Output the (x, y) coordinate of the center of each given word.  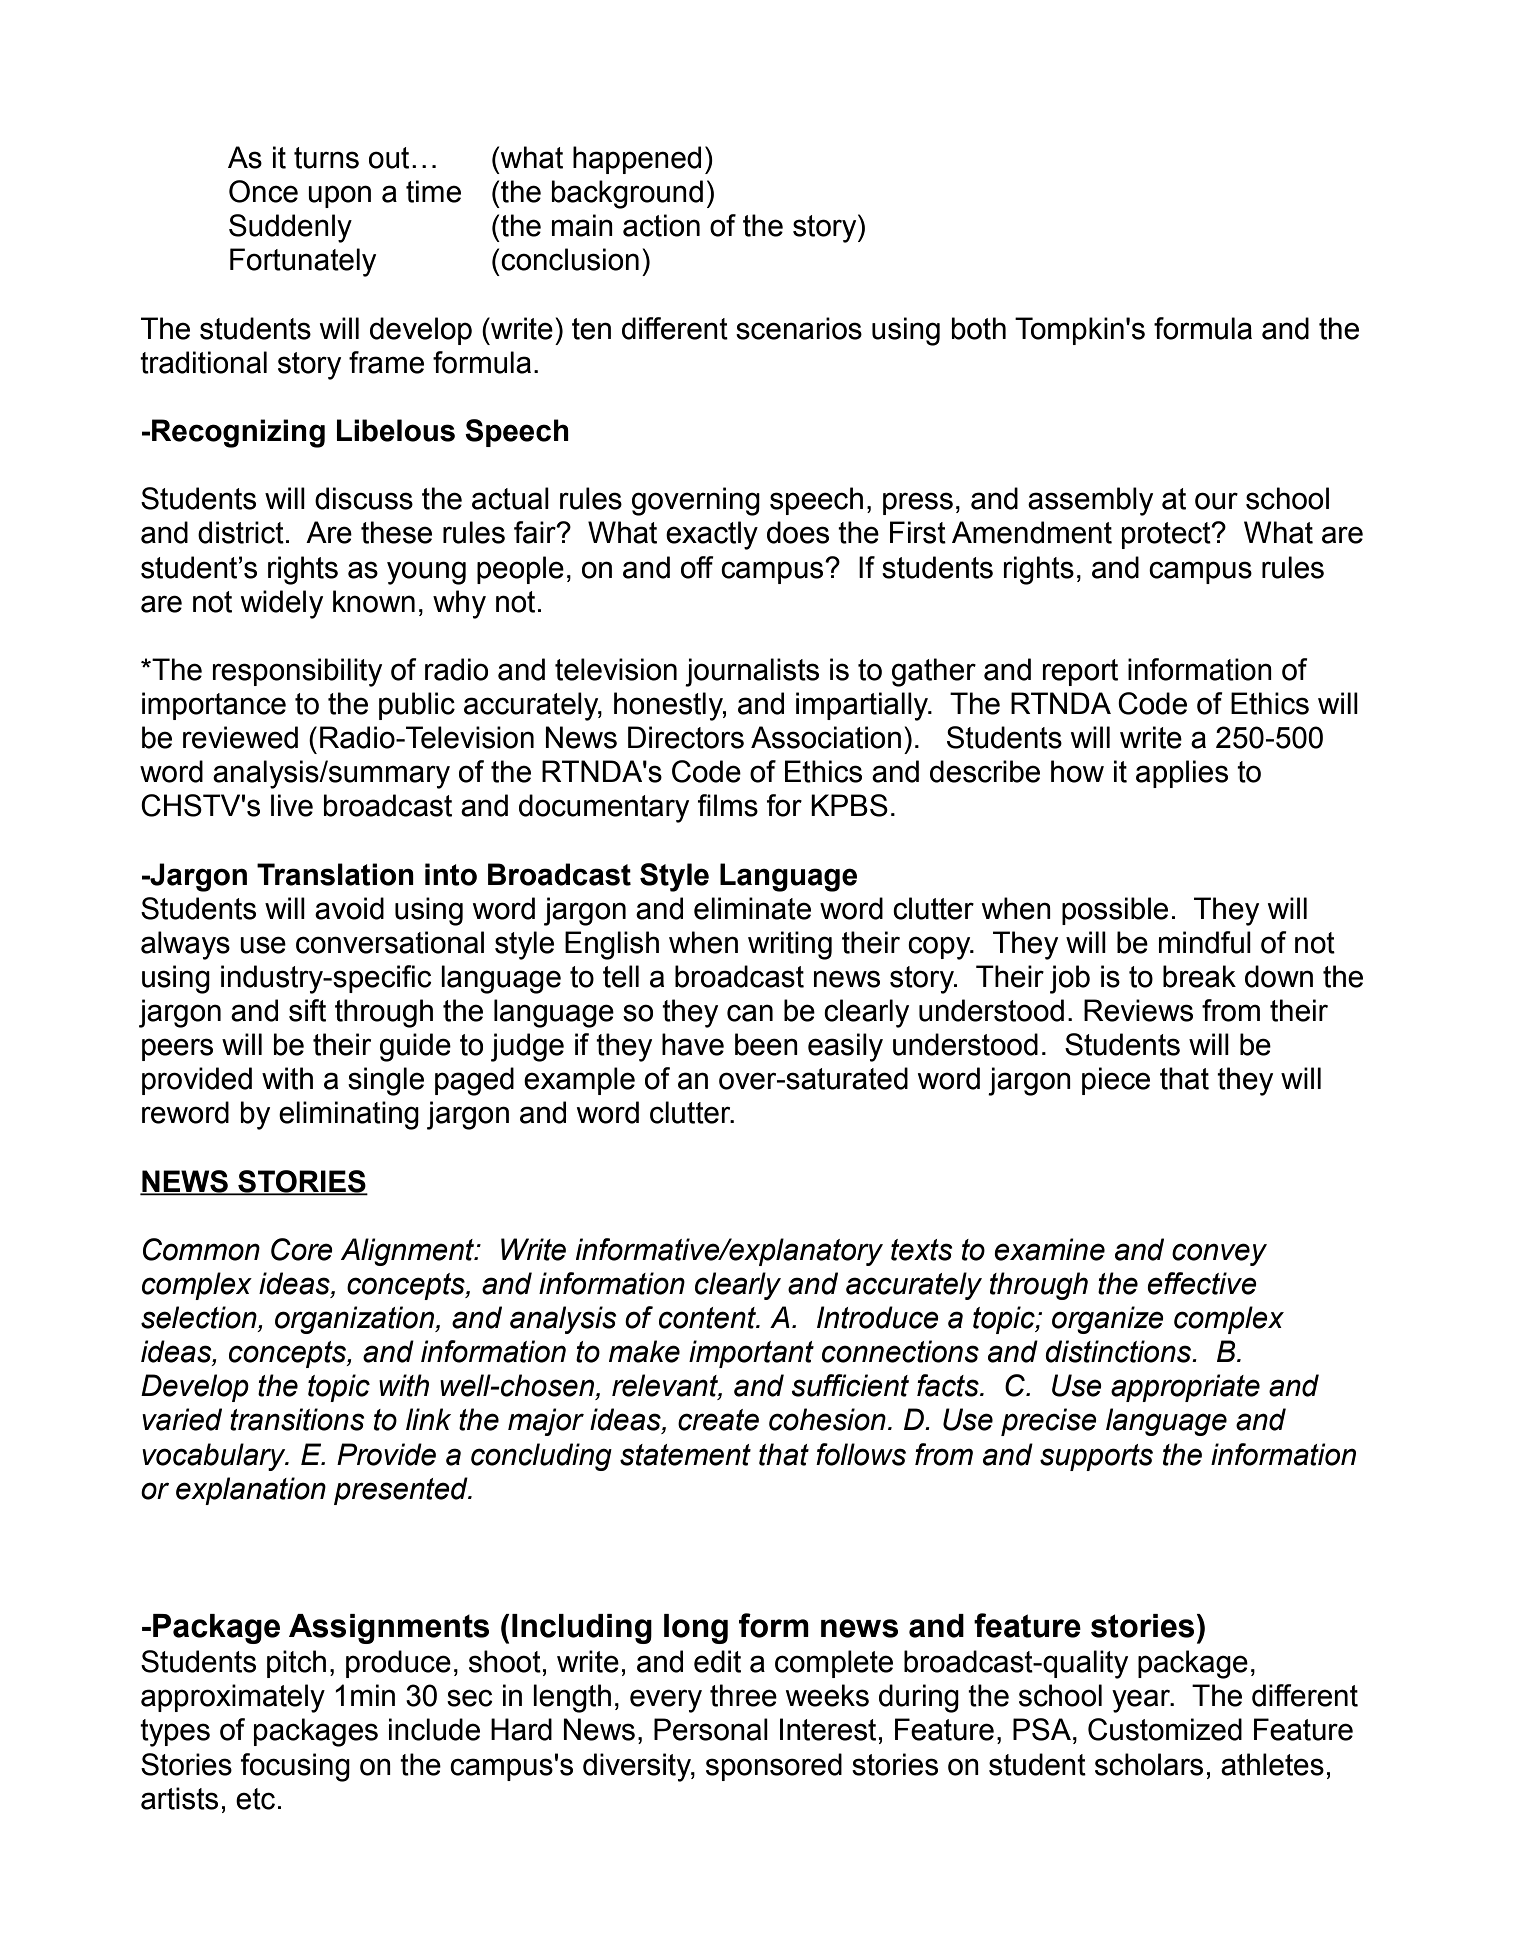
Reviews (1138, 1010)
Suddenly (290, 228)
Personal (711, 1729)
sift (307, 1010)
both (979, 328)
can (750, 1013)
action (661, 225)
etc (255, 1799)
